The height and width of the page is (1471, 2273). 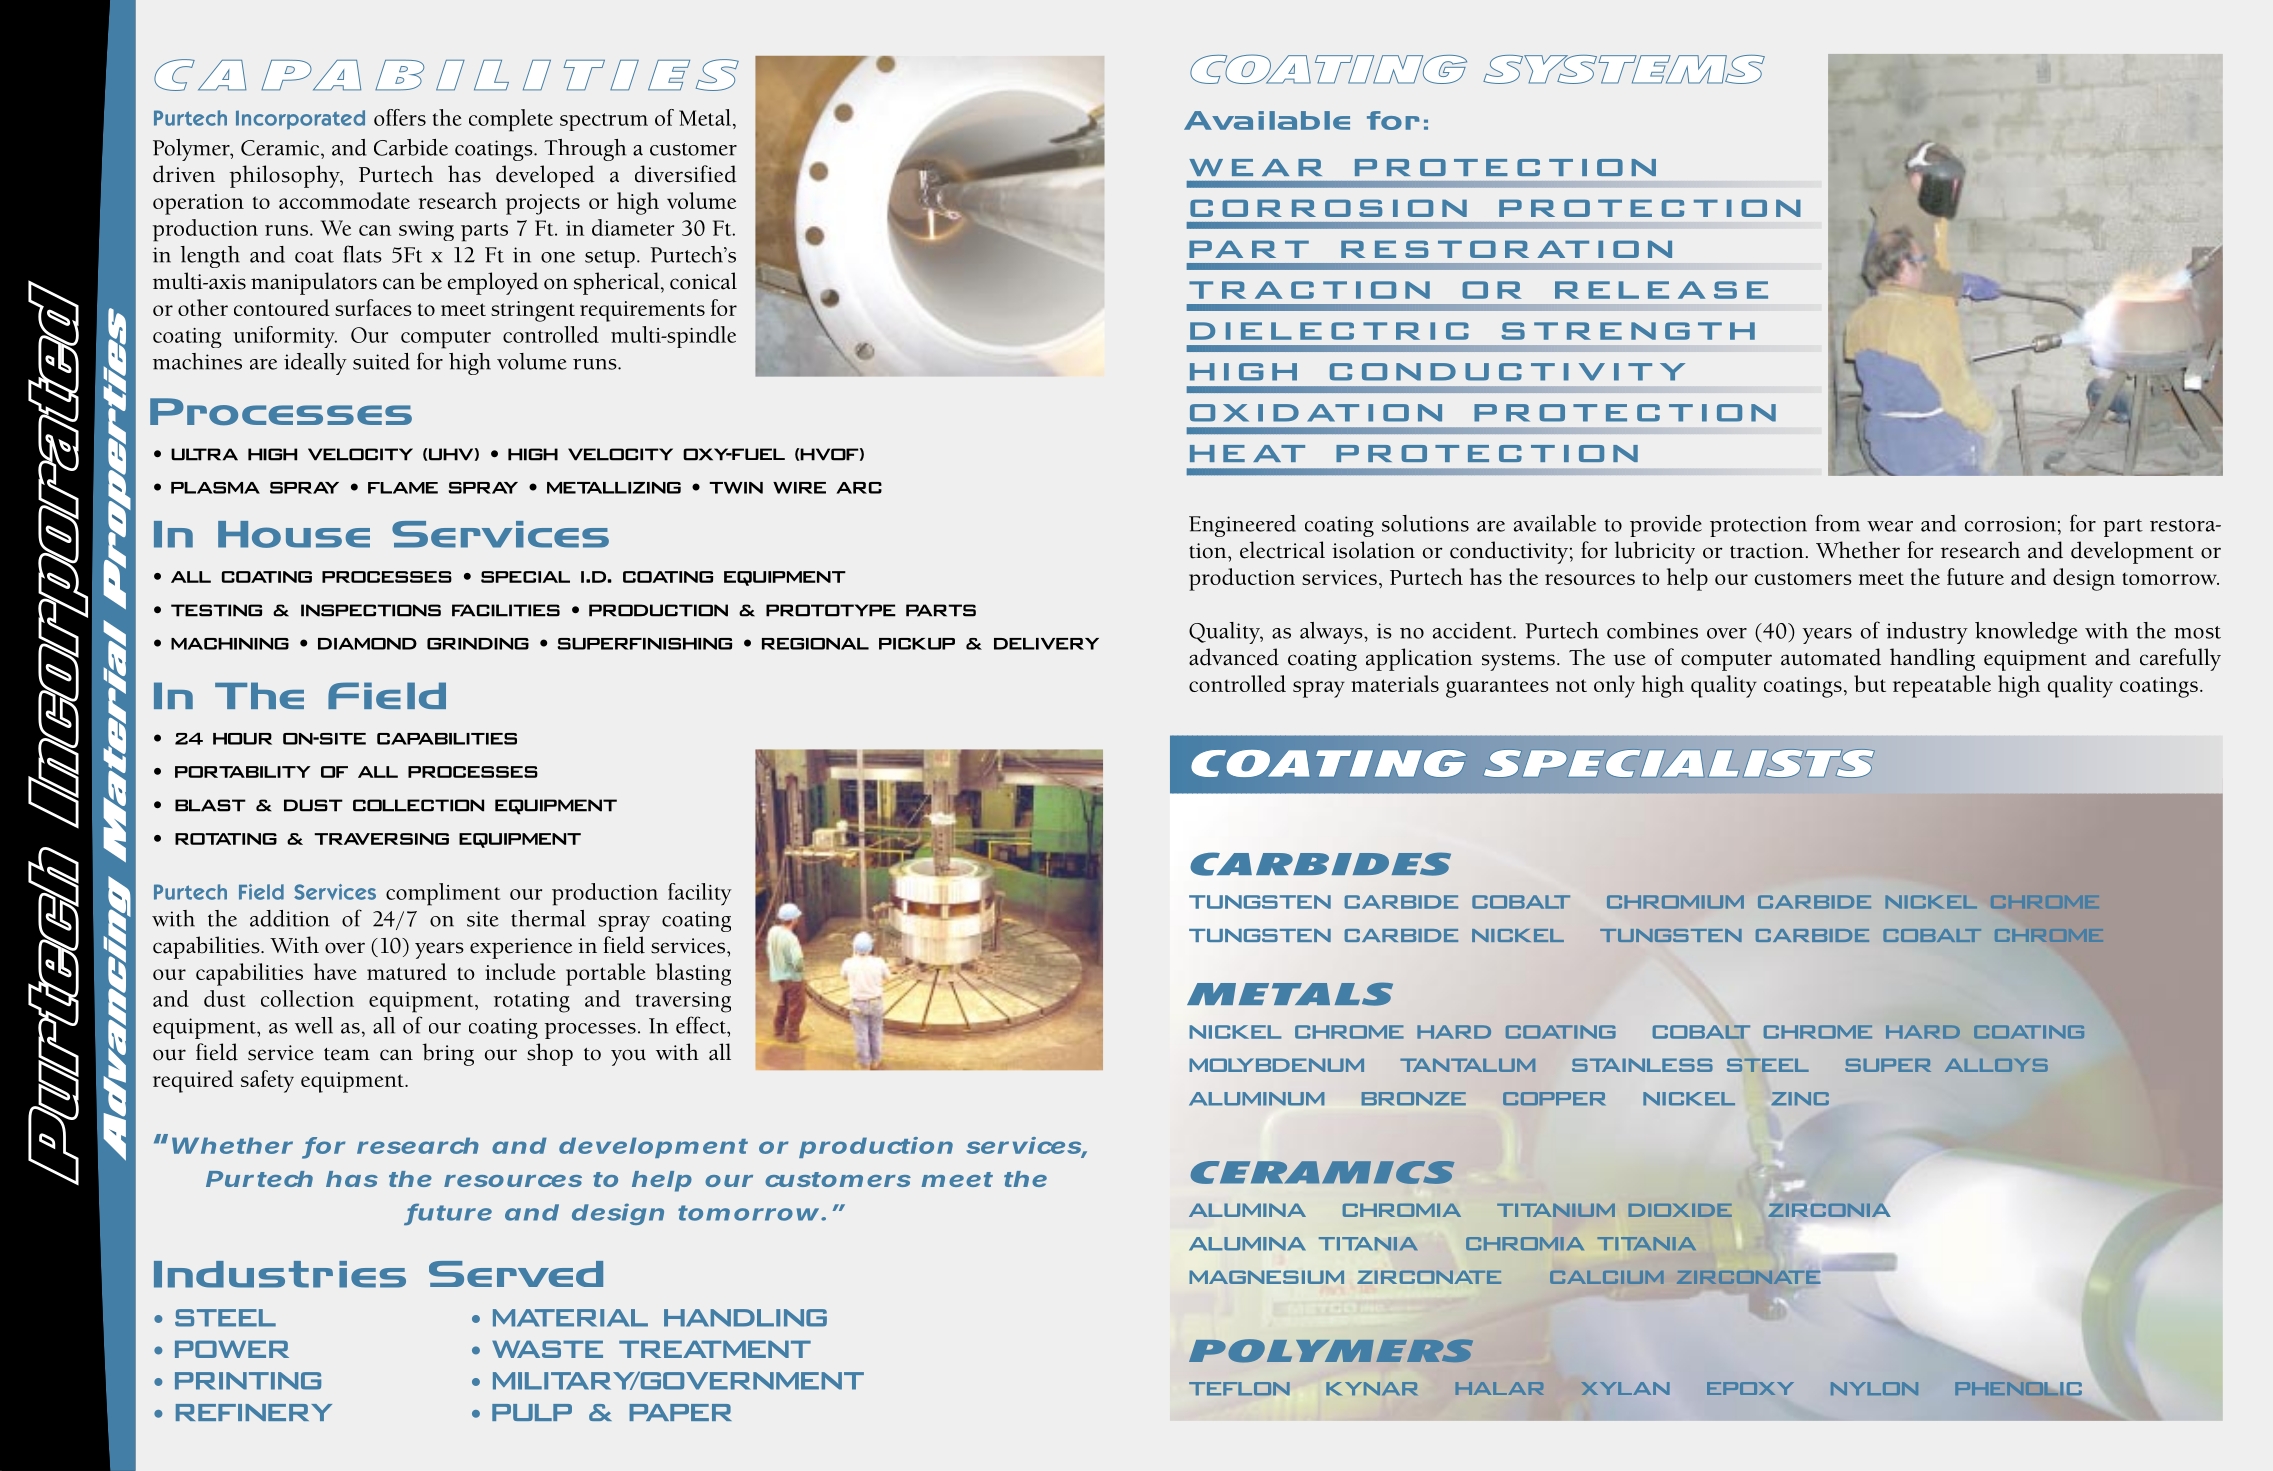 I want to click on PORTABILITY, so click(x=243, y=772).
